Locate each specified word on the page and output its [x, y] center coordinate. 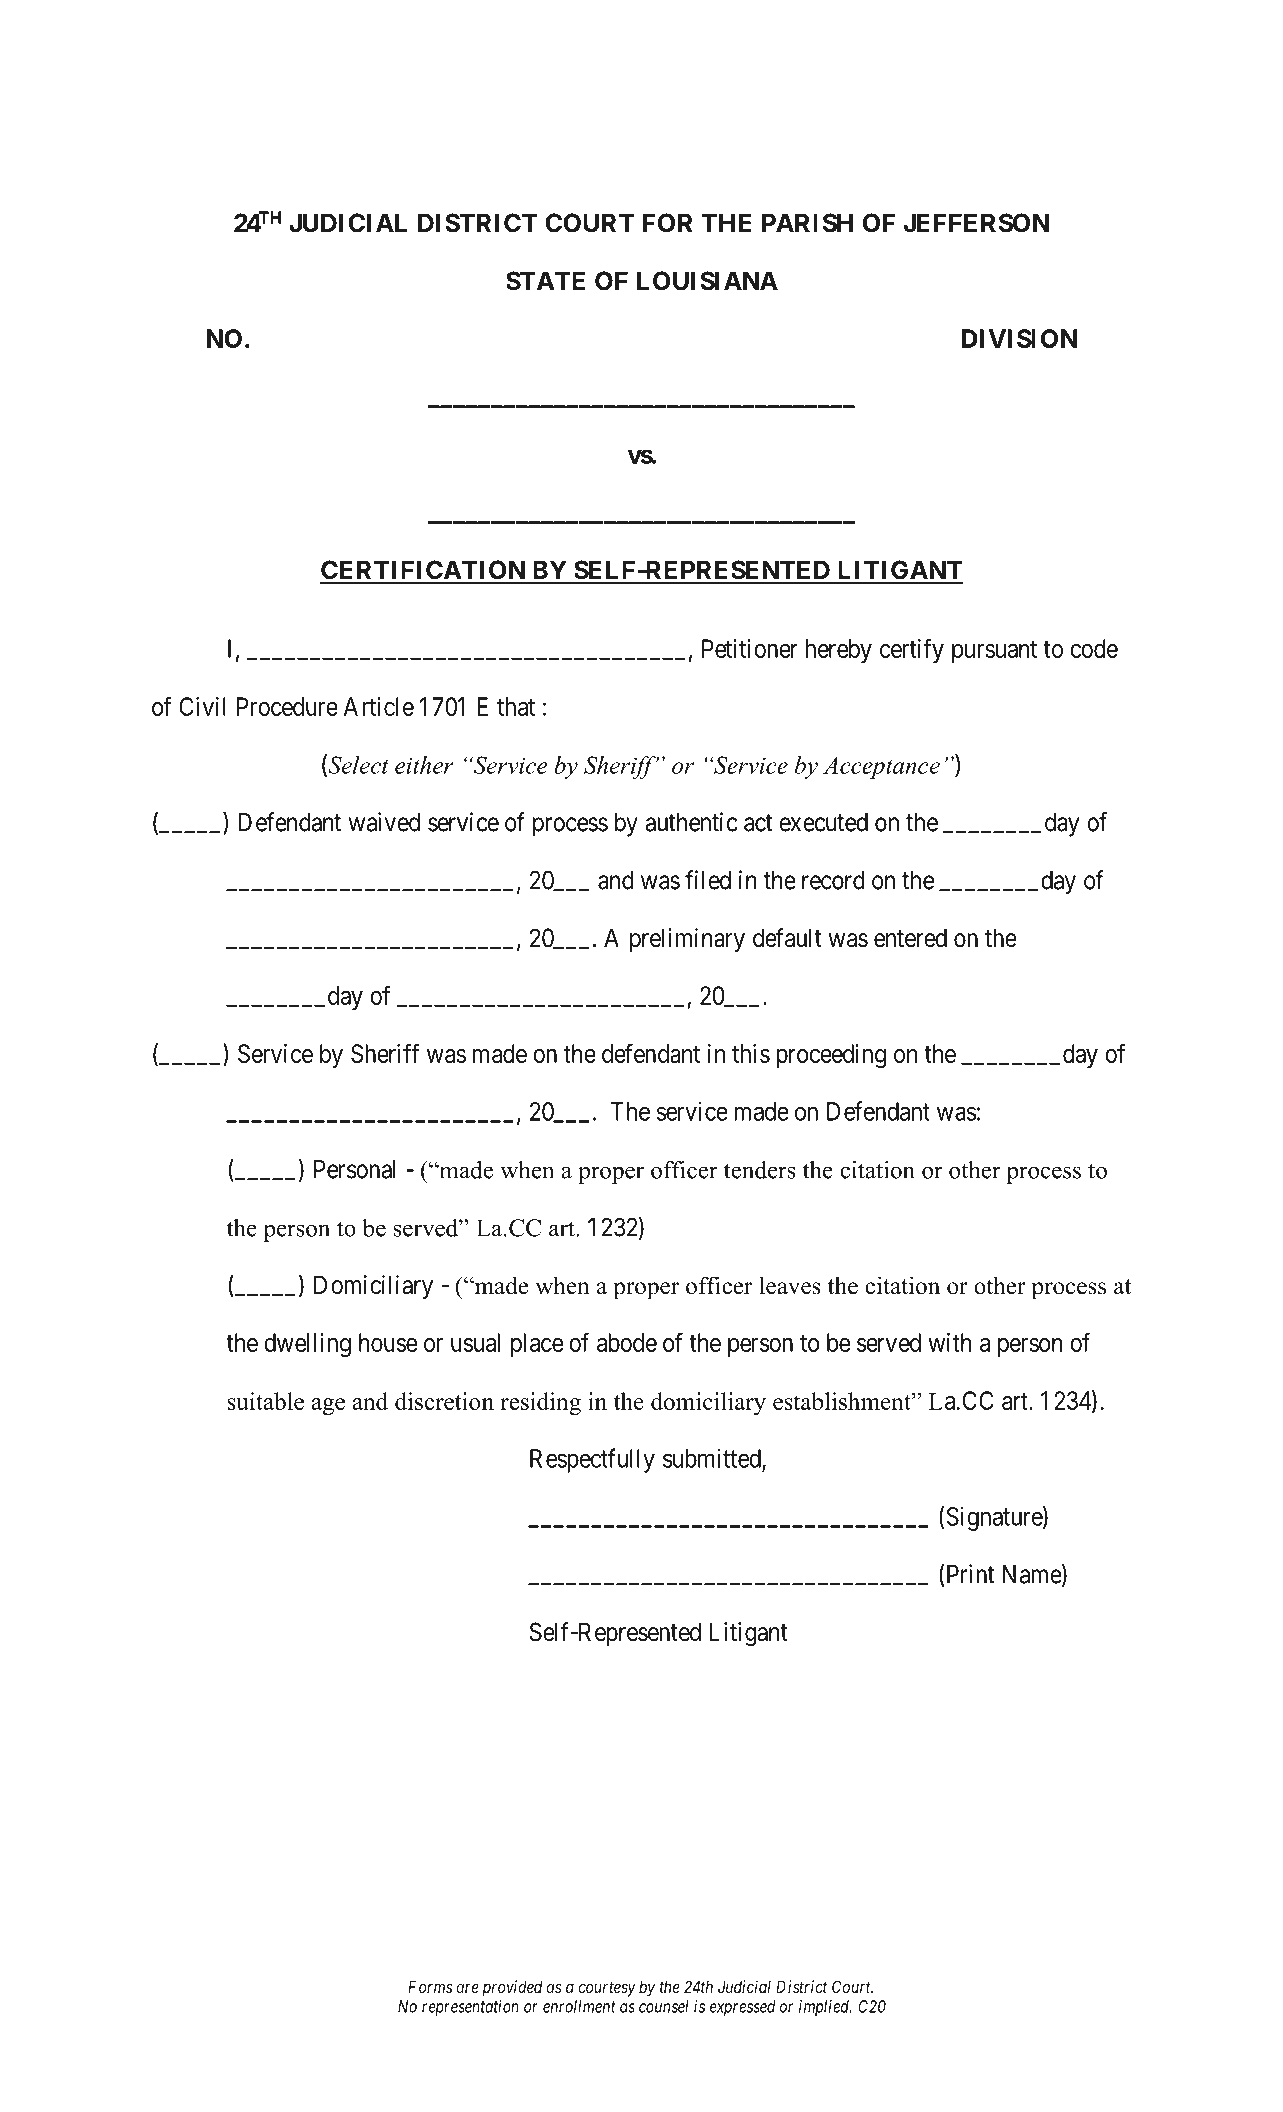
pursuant [994, 652]
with [950, 1342]
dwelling [307, 1345]
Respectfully [592, 1460]
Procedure [287, 706]
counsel [664, 2006]
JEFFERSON [976, 223]
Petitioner [750, 648]
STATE [545, 281]
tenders [760, 1170]
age [328, 1406]
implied [825, 2008]
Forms [430, 1986]
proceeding [831, 1056]
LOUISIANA [707, 281]
